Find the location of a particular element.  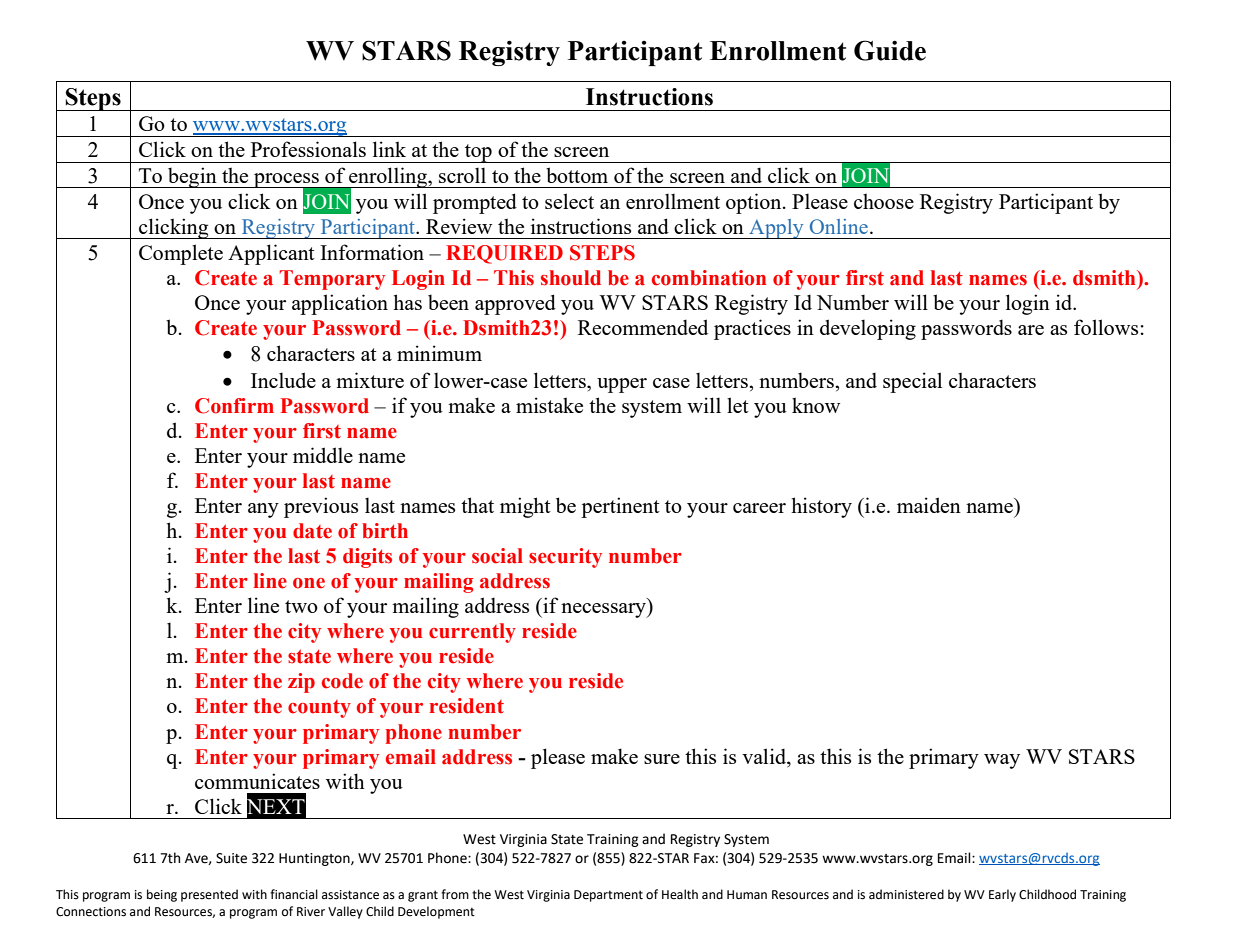

top is located at coordinates (478, 153).
